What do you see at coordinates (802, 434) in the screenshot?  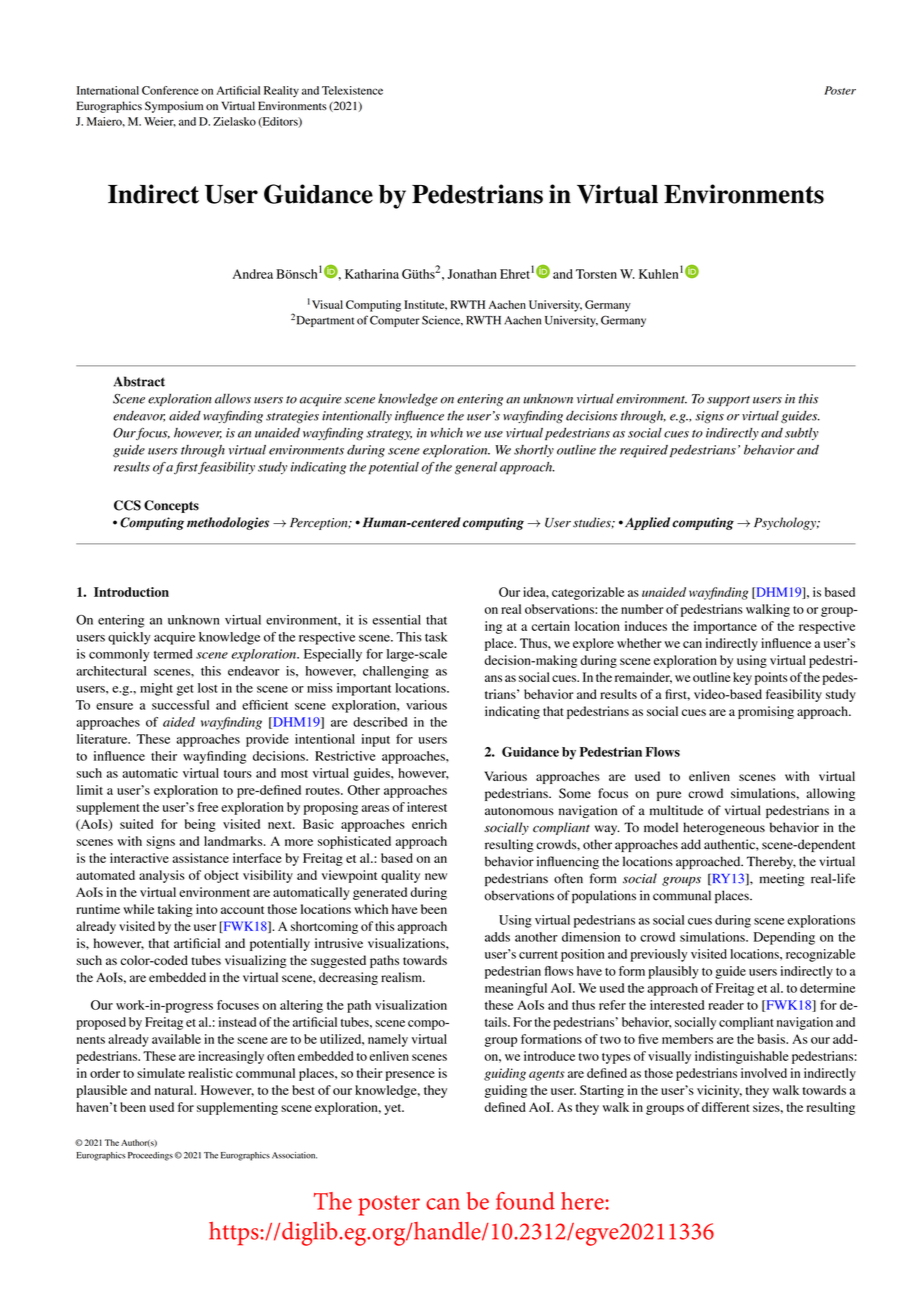 I see `subtly` at bounding box center [802, 434].
